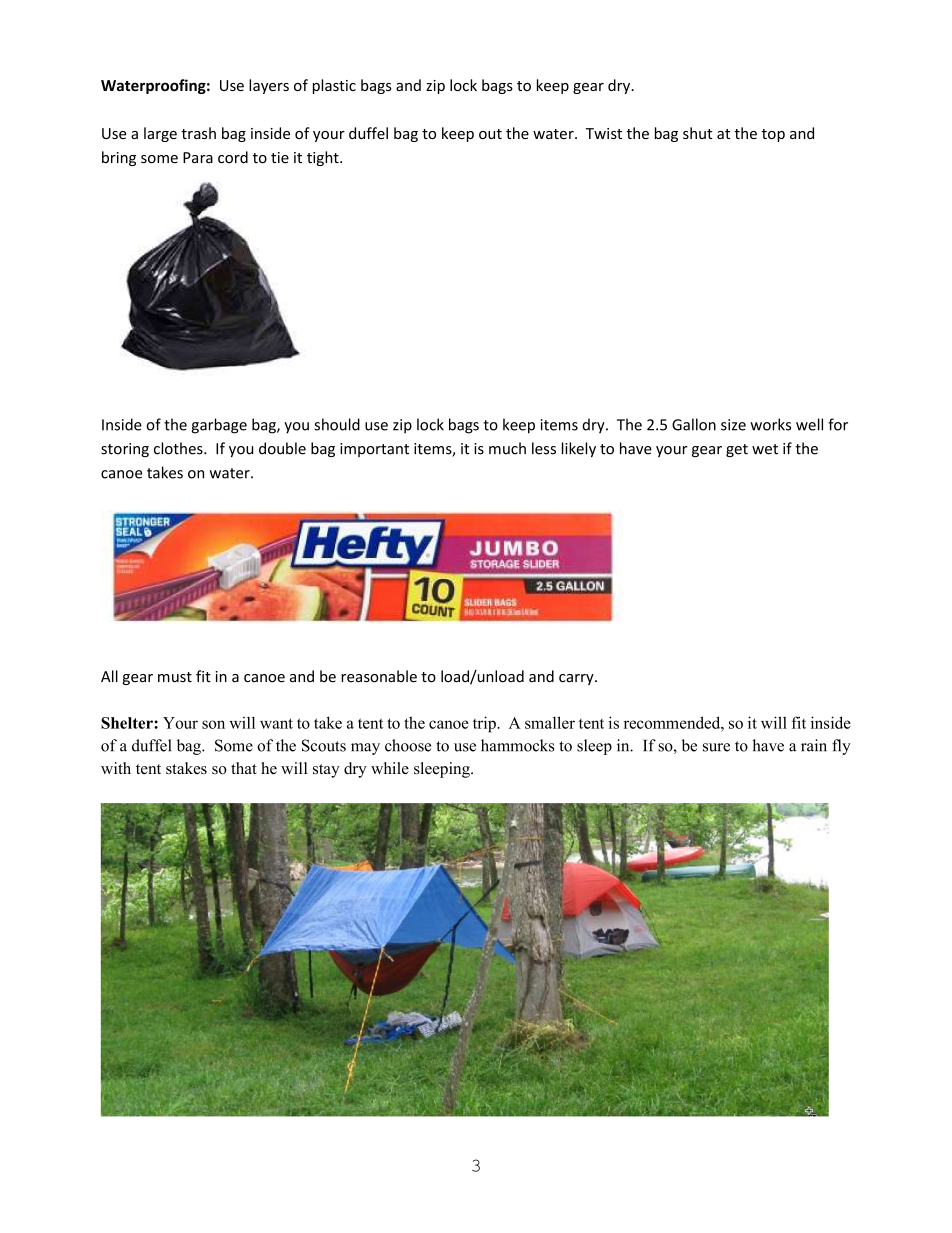 This image has width=952, height=1233. I want to click on trip, so click(485, 724).
